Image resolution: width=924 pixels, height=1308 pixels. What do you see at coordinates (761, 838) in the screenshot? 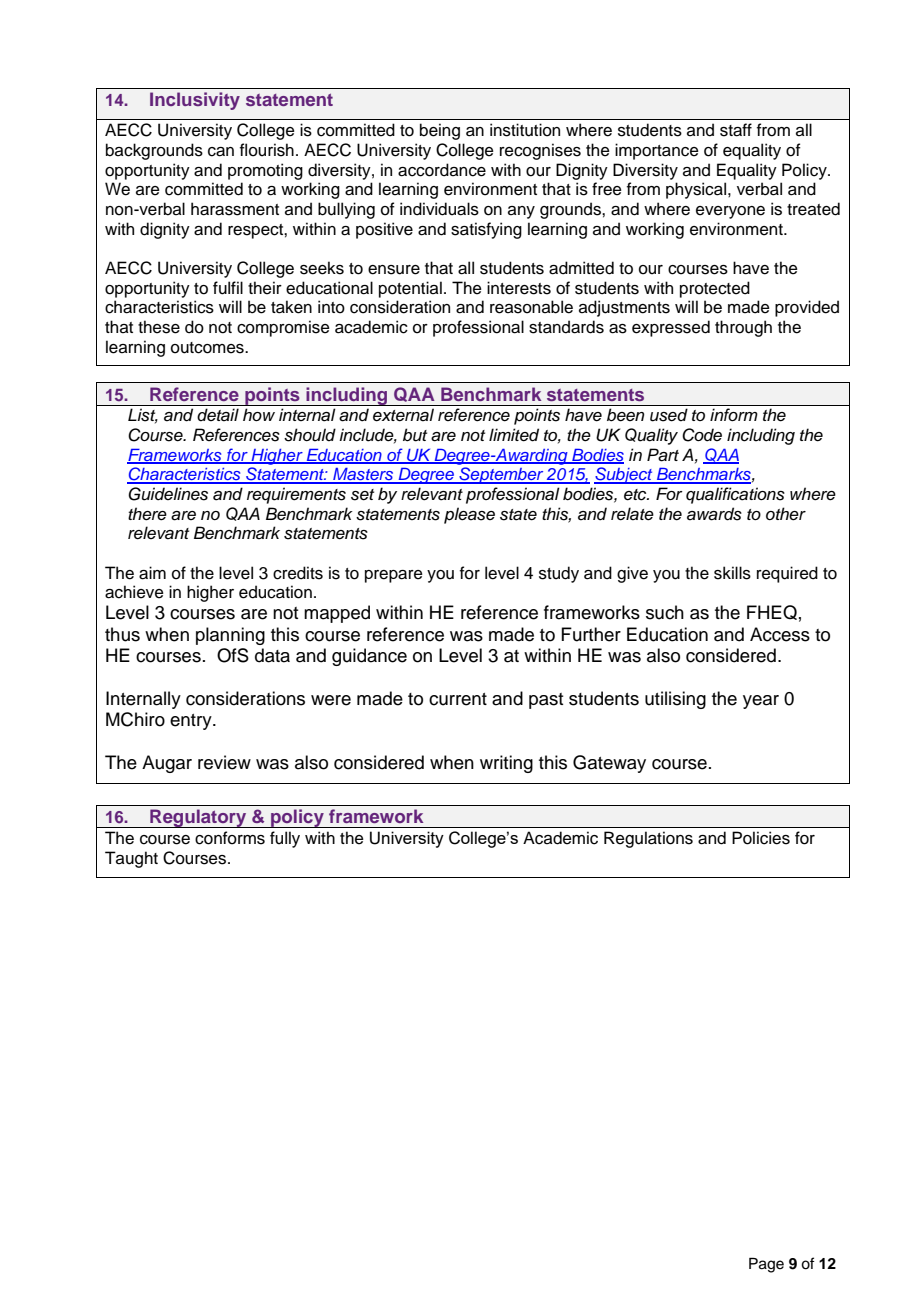
I see `Policies` at bounding box center [761, 838].
